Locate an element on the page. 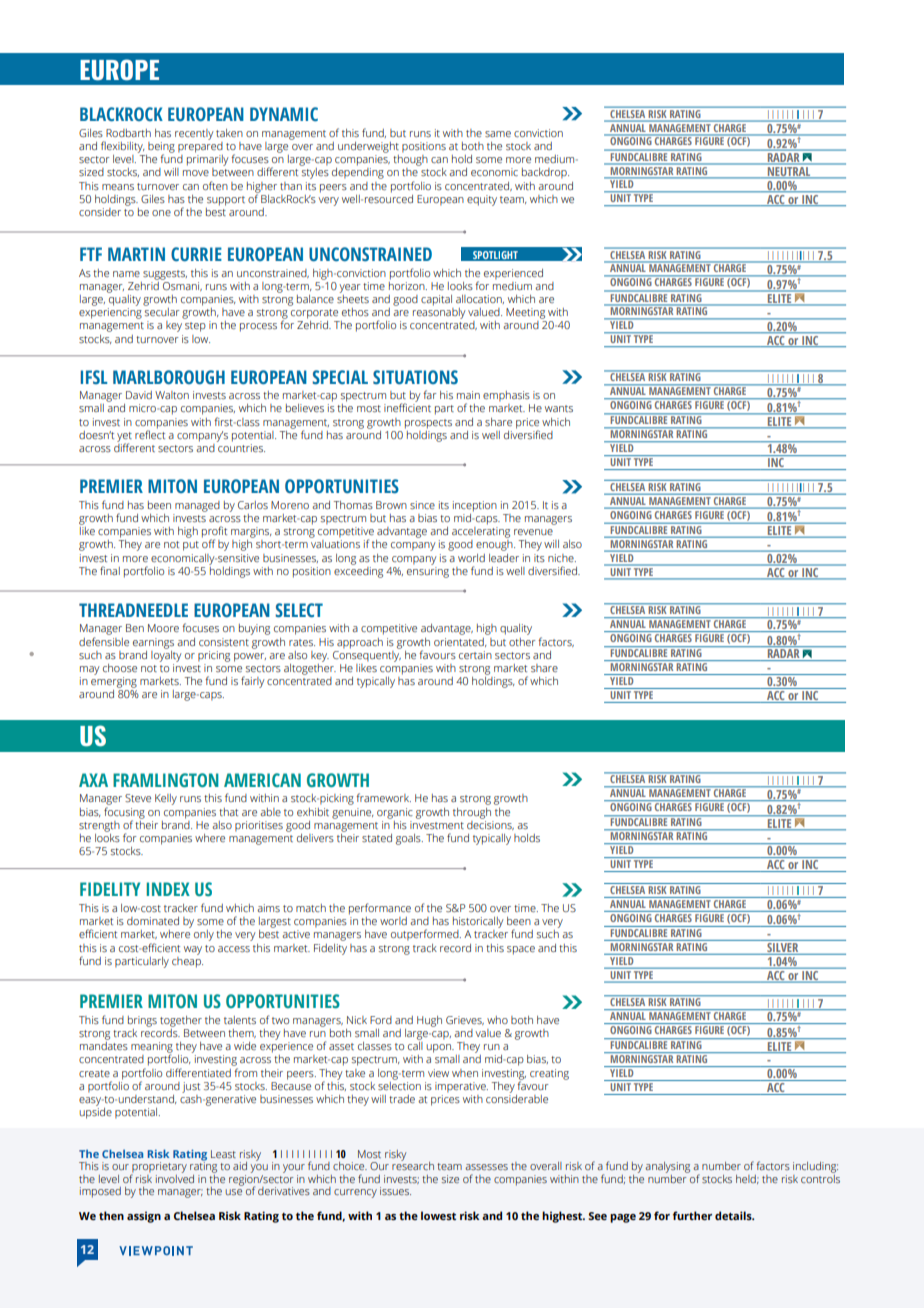 This image has height=1308, width=924. being is located at coordinates (161, 148).
